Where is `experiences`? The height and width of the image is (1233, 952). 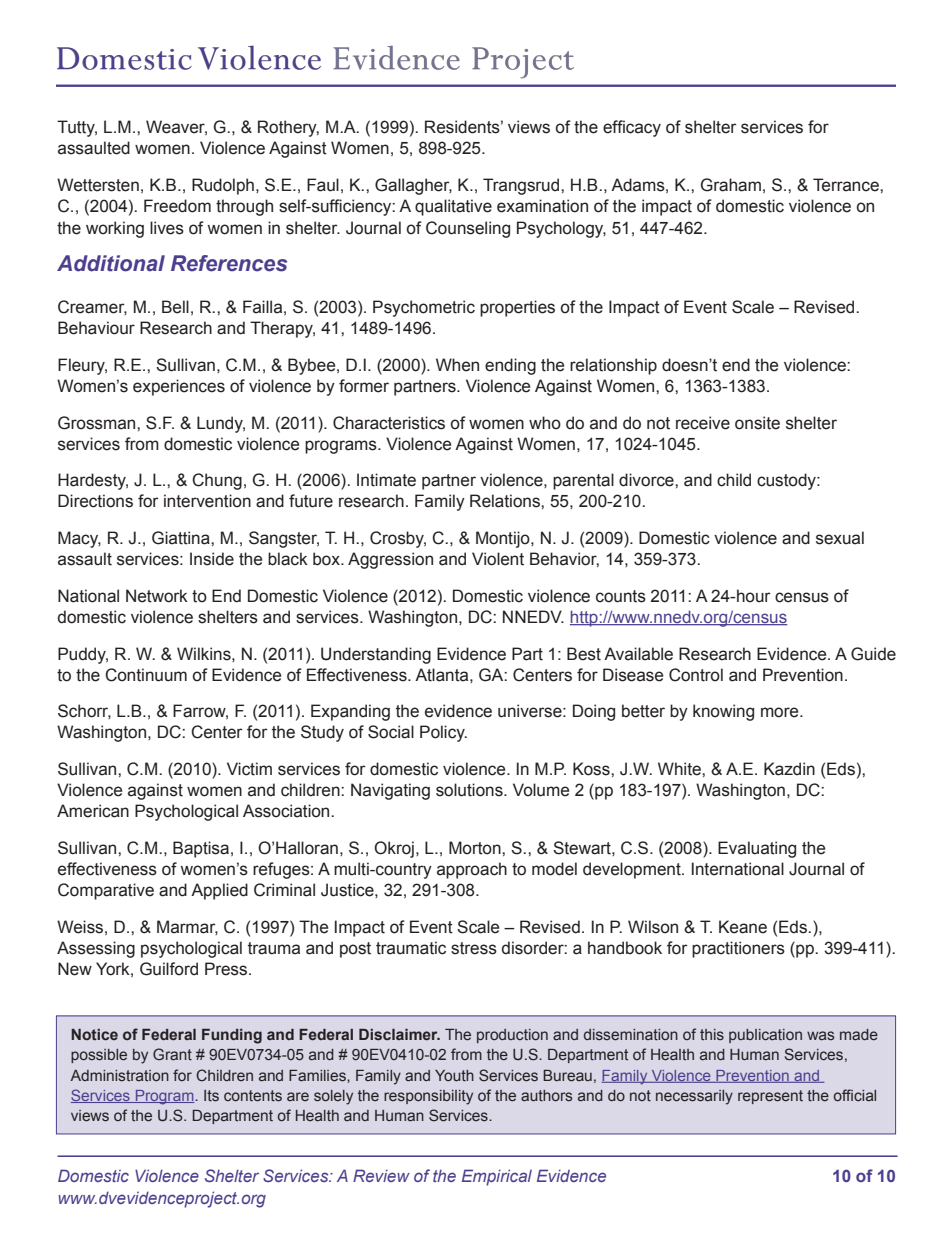 experiences is located at coordinates (179, 387).
